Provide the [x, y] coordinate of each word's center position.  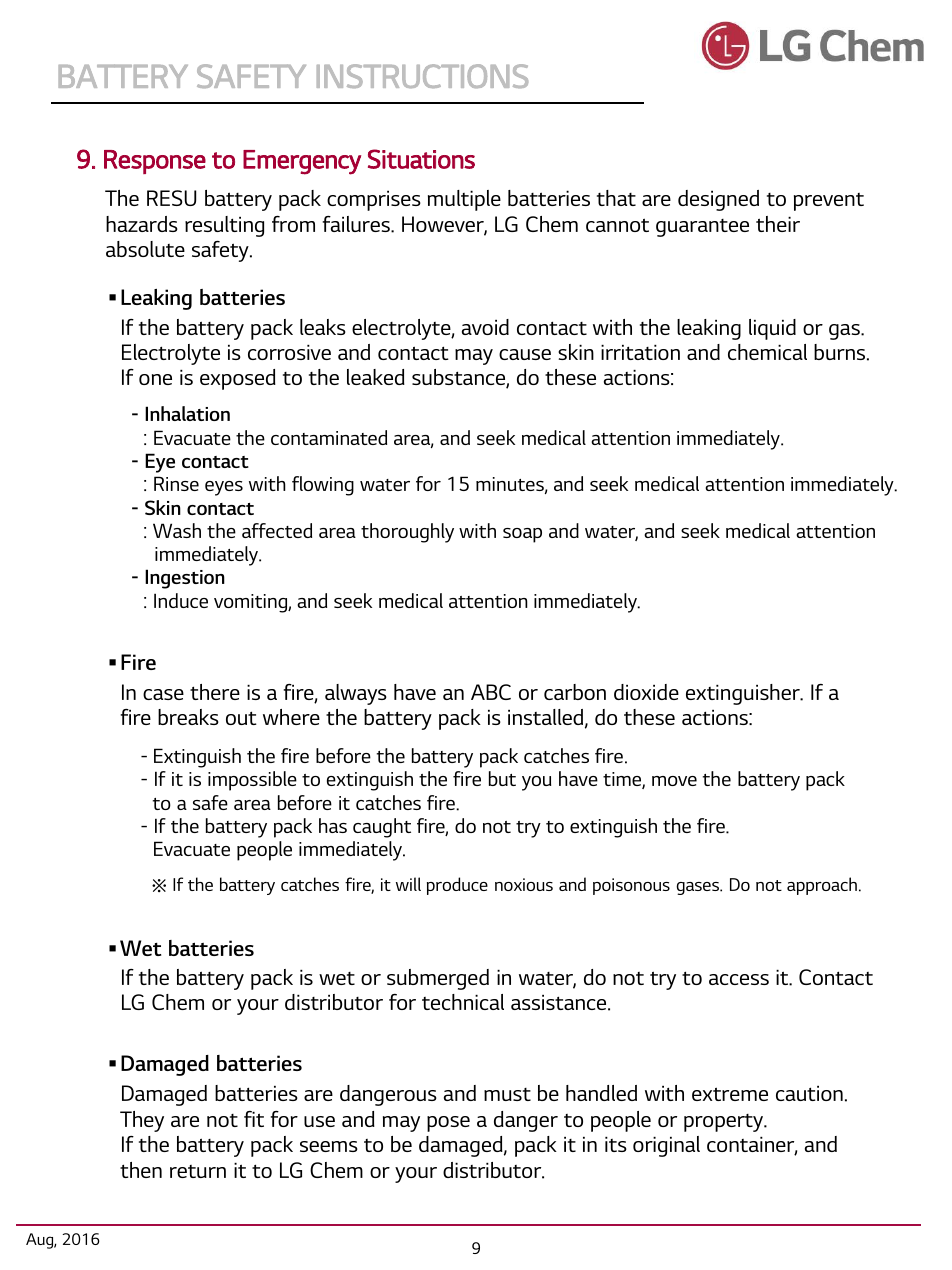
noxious [524, 884]
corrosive [289, 352]
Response [155, 162]
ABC [491, 692]
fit [254, 1119]
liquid [772, 329]
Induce [181, 600]
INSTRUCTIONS [422, 76]
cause [525, 354]
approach [822, 886]
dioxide [646, 692]
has [333, 825]
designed [718, 200]
